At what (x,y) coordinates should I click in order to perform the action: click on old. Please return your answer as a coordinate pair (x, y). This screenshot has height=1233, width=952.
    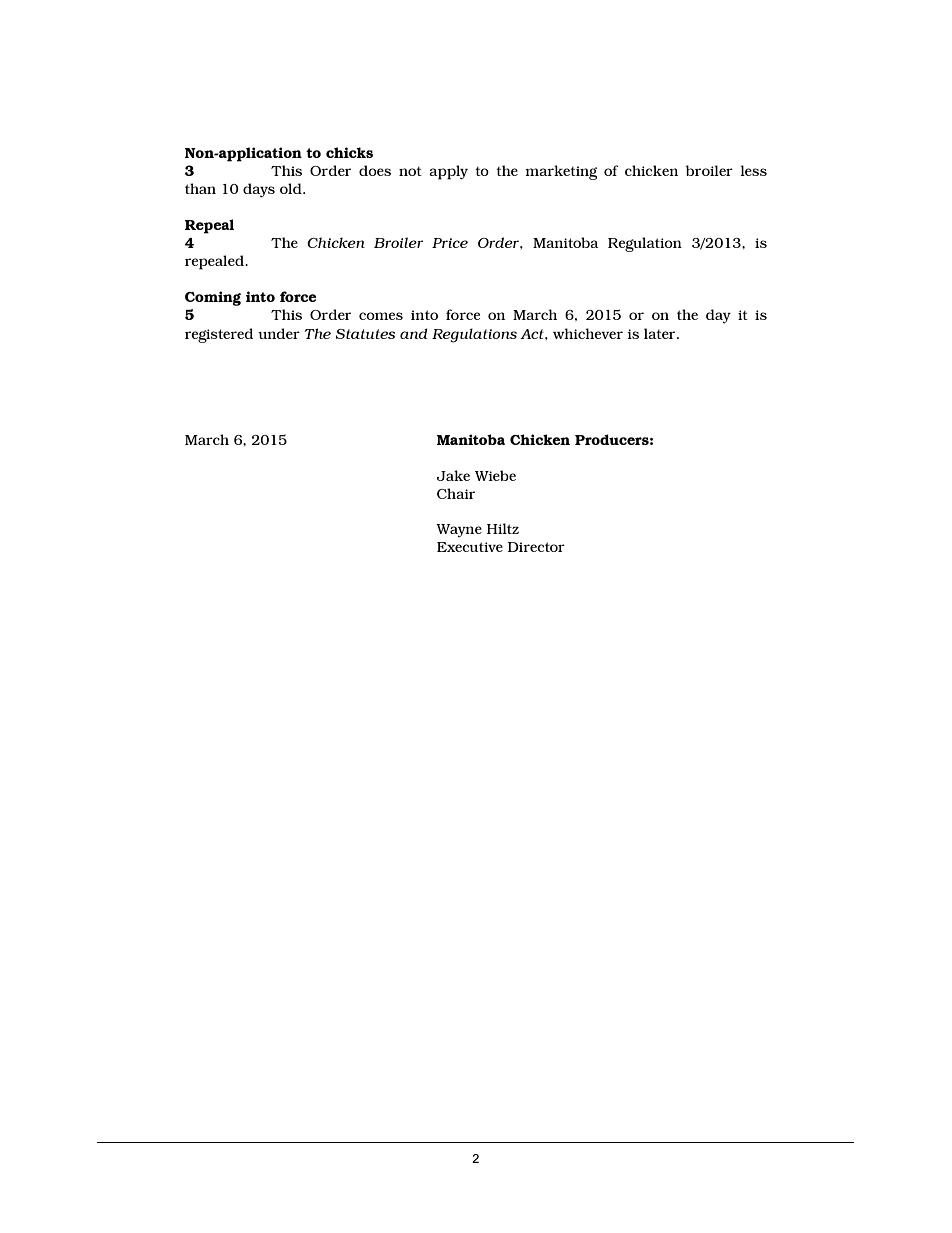
    Looking at the image, I should click on (292, 188).
